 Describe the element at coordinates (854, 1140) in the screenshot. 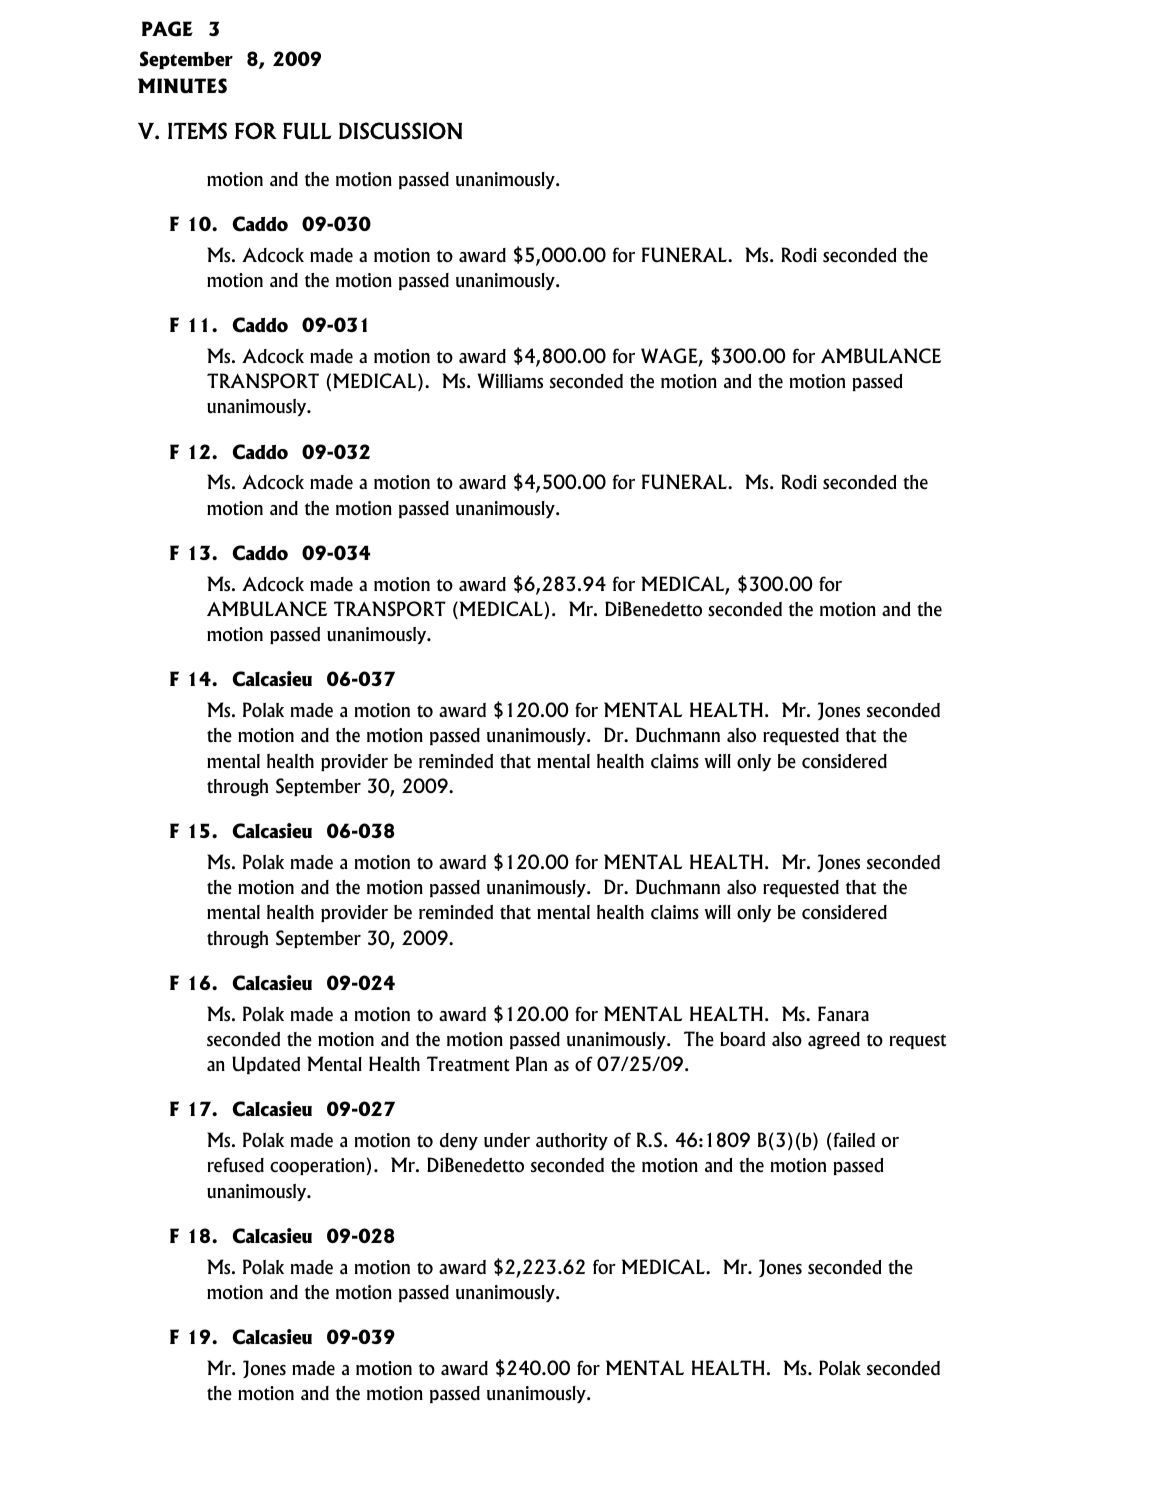

I see `failed` at that location.
